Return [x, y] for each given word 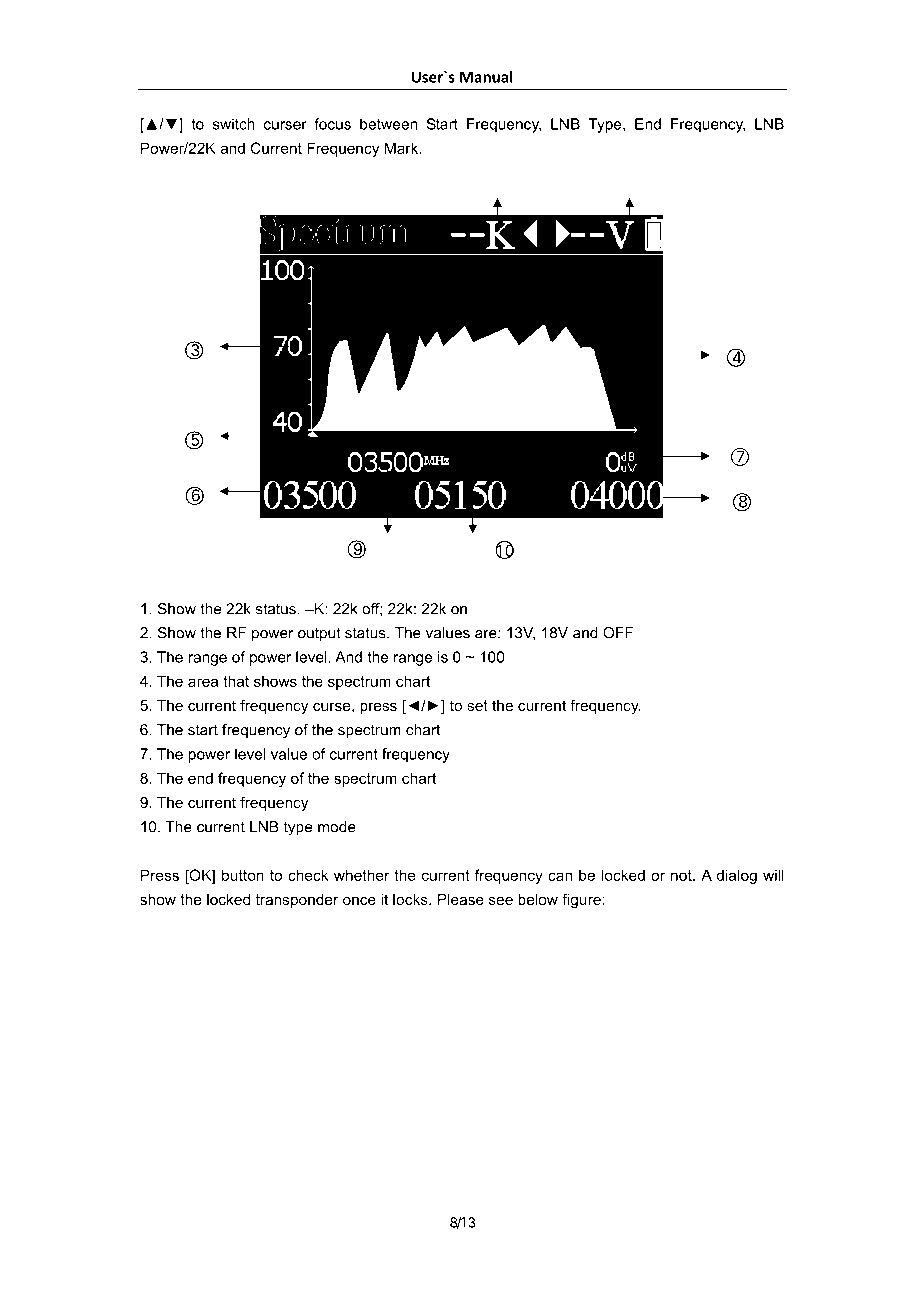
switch [234, 124]
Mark [403, 148]
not [682, 875]
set [477, 705]
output [319, 634]
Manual [486, 77]
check [308, 875]
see [501, 900]
